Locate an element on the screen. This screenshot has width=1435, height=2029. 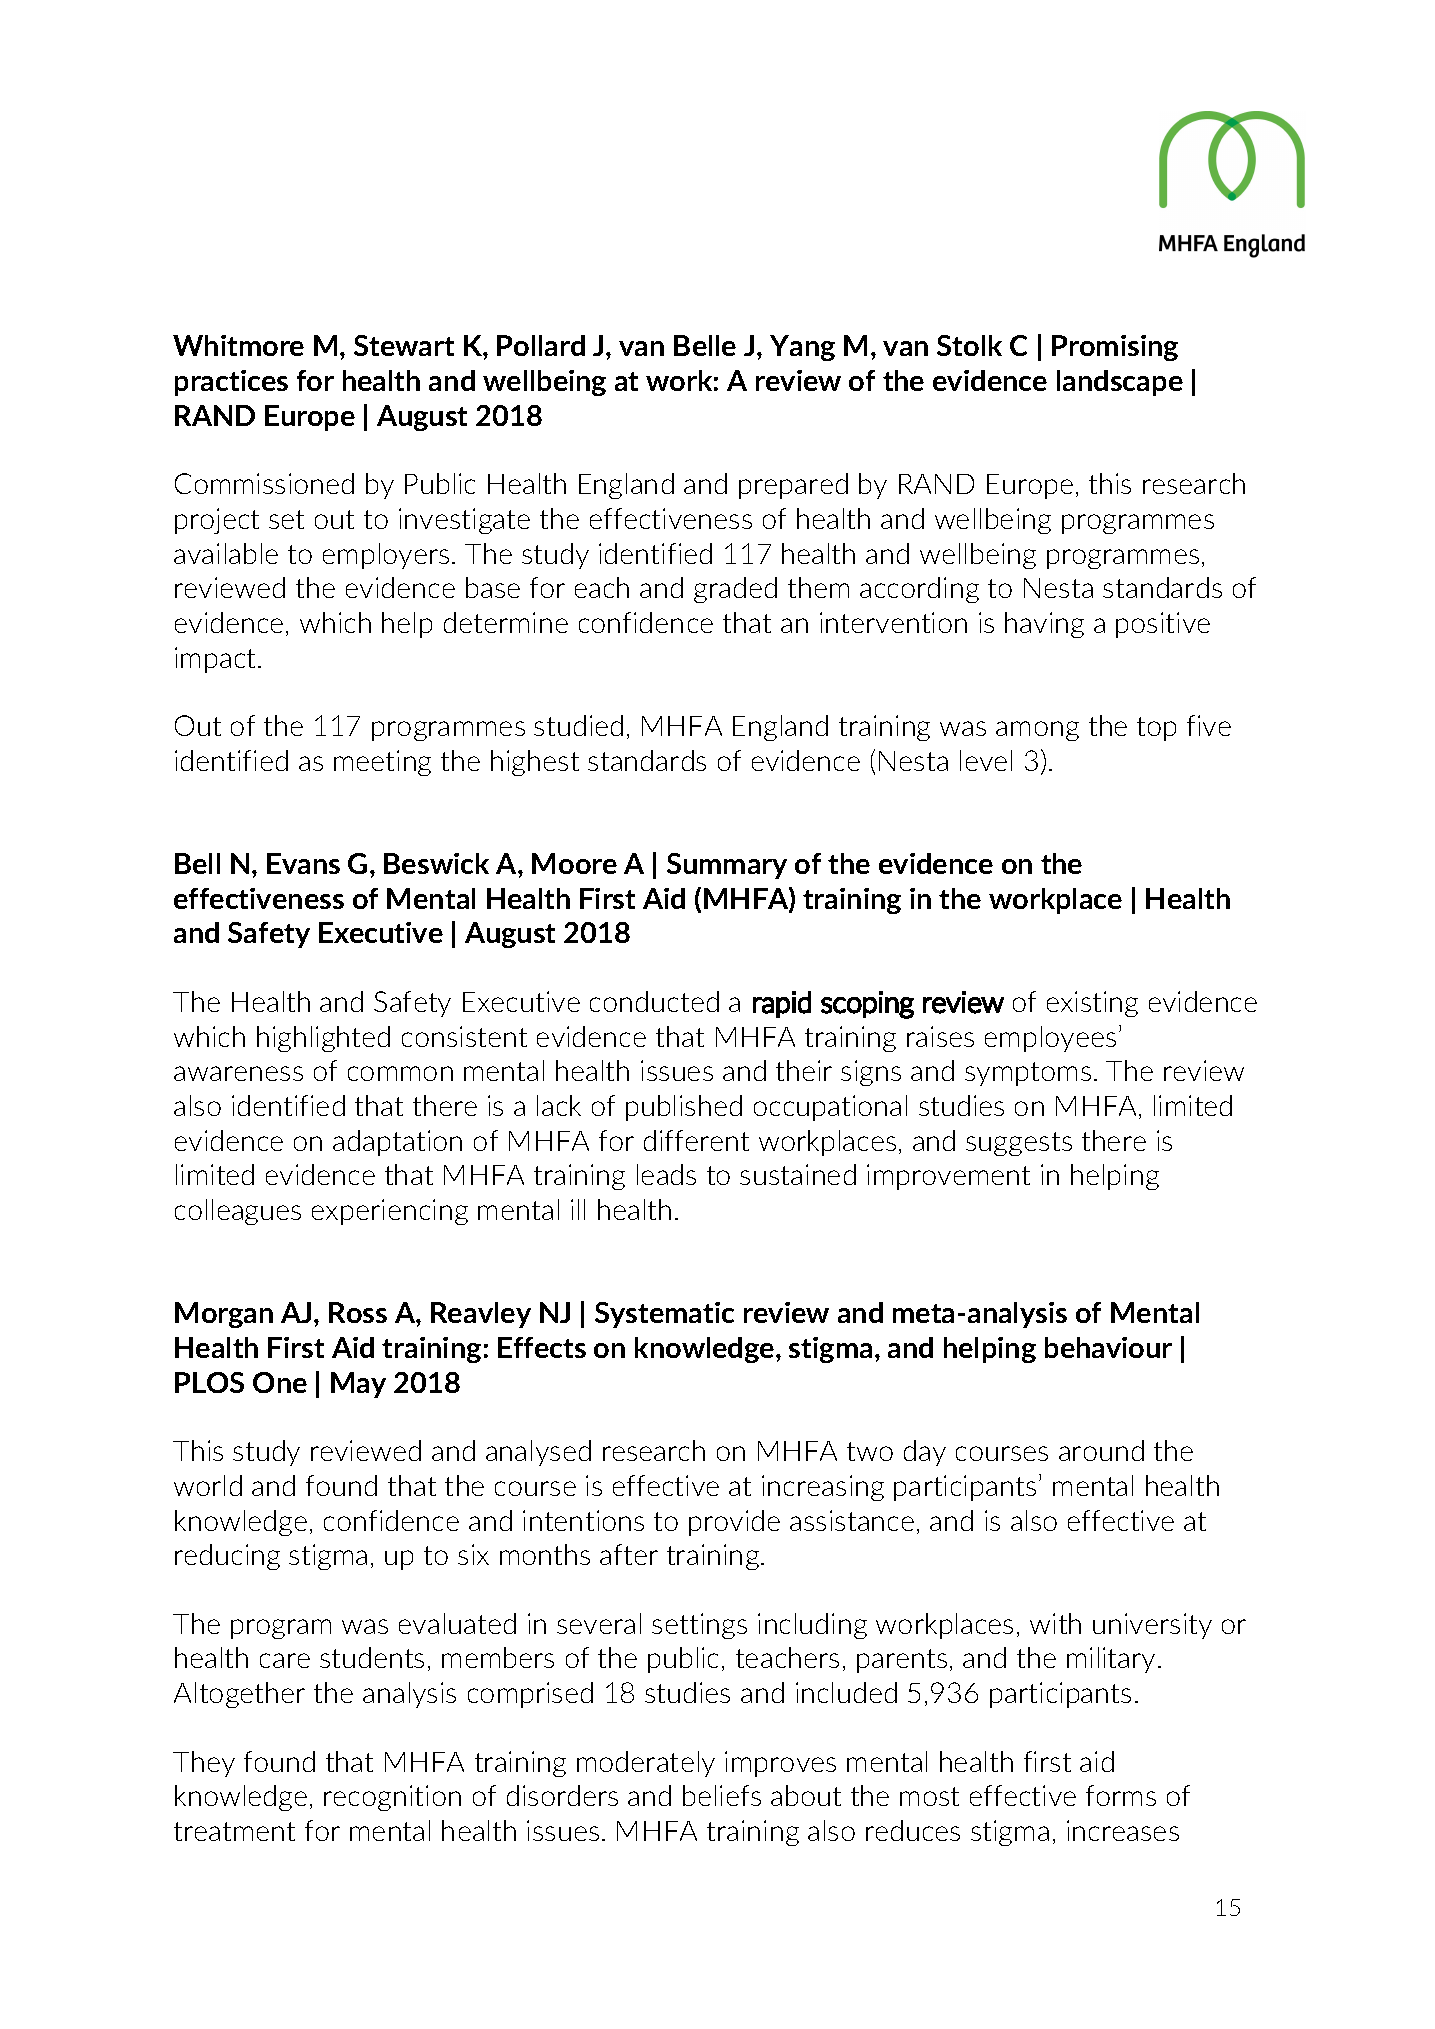
Evans is located at coordinates (303, 863).
